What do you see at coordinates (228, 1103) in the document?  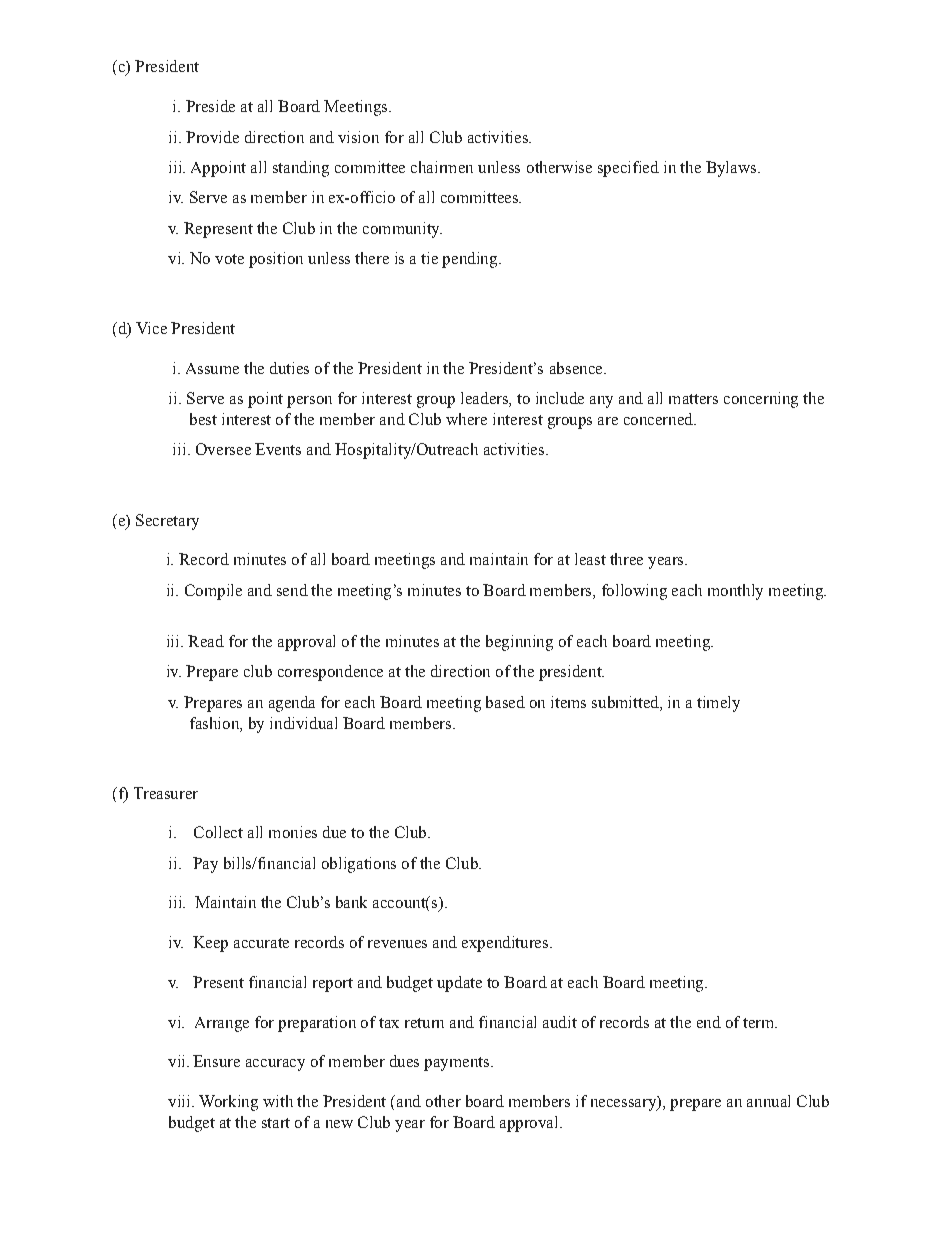 I see `Working` at bounding box center [228, 1103].
